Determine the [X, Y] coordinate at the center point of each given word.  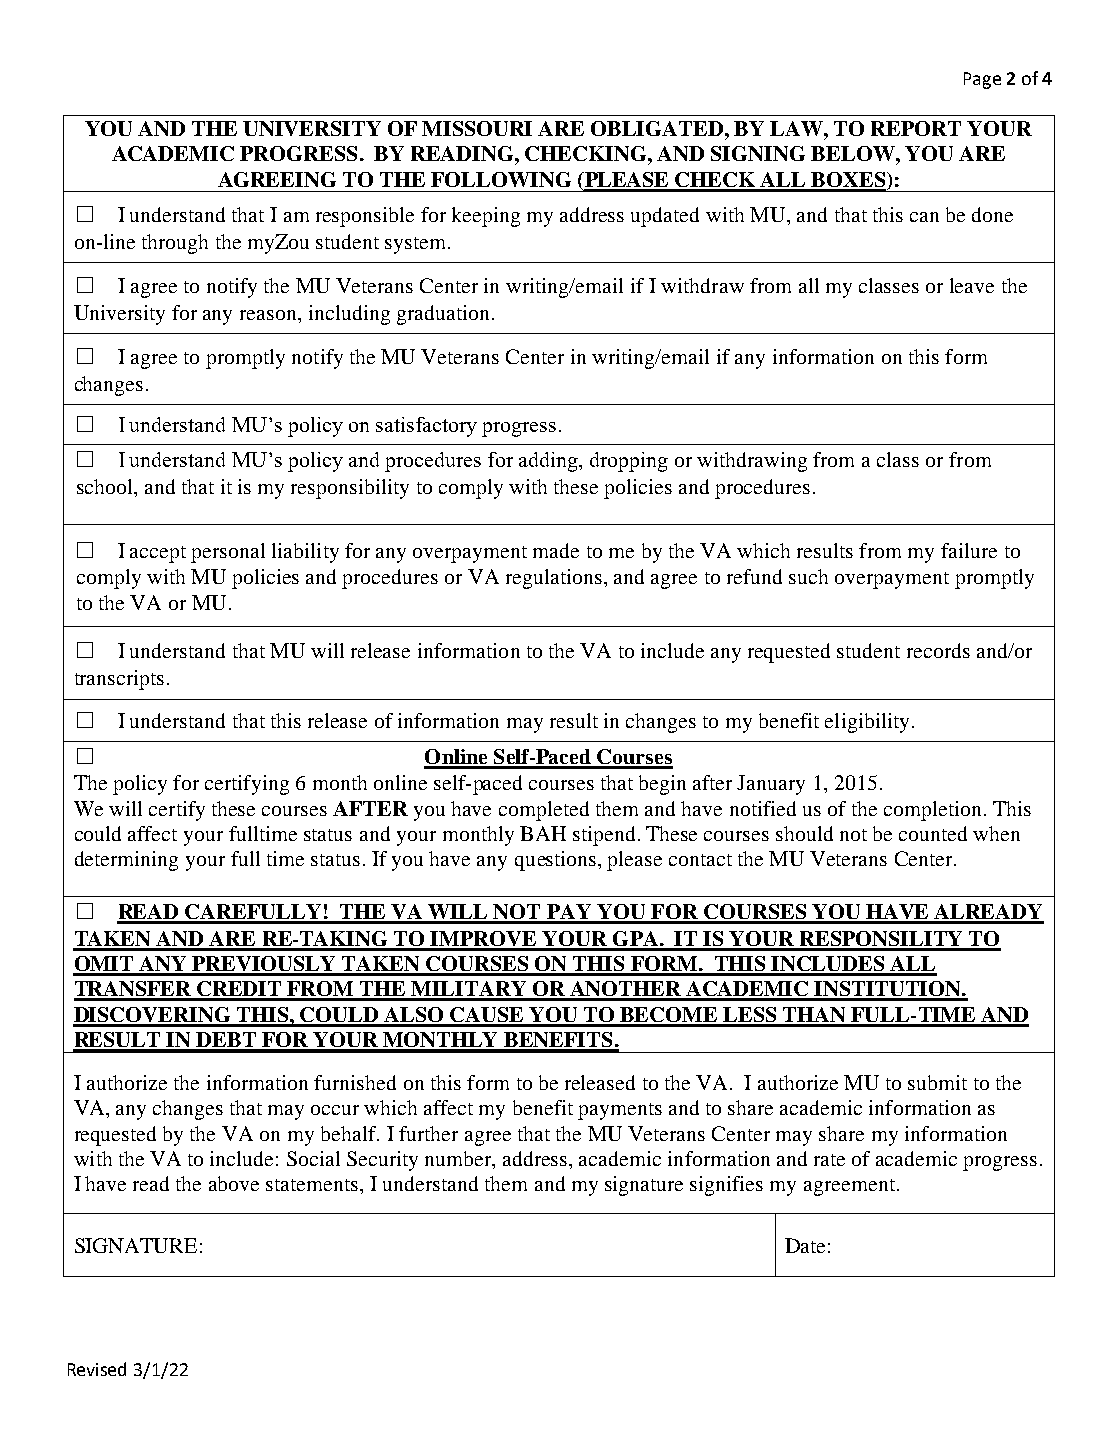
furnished [355, 1082]
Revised [97, 1369]
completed [544, 811]
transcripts [119, 680]
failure [969, 550]
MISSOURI [477, 128]
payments [620, 1111]
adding [549, 462]
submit [937, 1082]
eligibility [867, 723]
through [175, 244]
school [106, 486]
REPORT [916, 128]
